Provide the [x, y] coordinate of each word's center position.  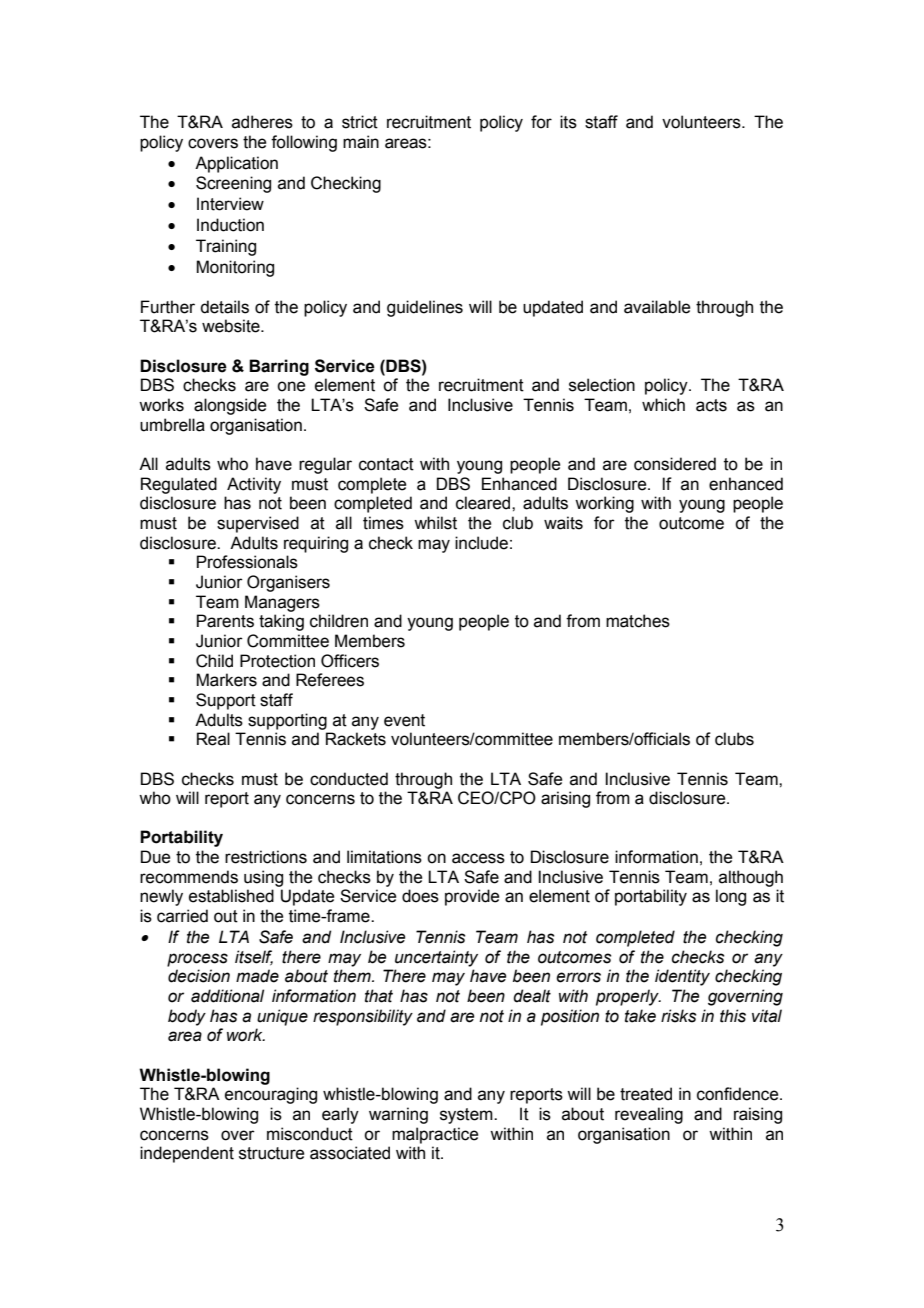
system [467, 1116]
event [404, 720]
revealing [649, 1115]
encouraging [271, 1095]
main [361, 142]
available [657, 307]
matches [638, 621]
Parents [225, 621]
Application [236, 164]
